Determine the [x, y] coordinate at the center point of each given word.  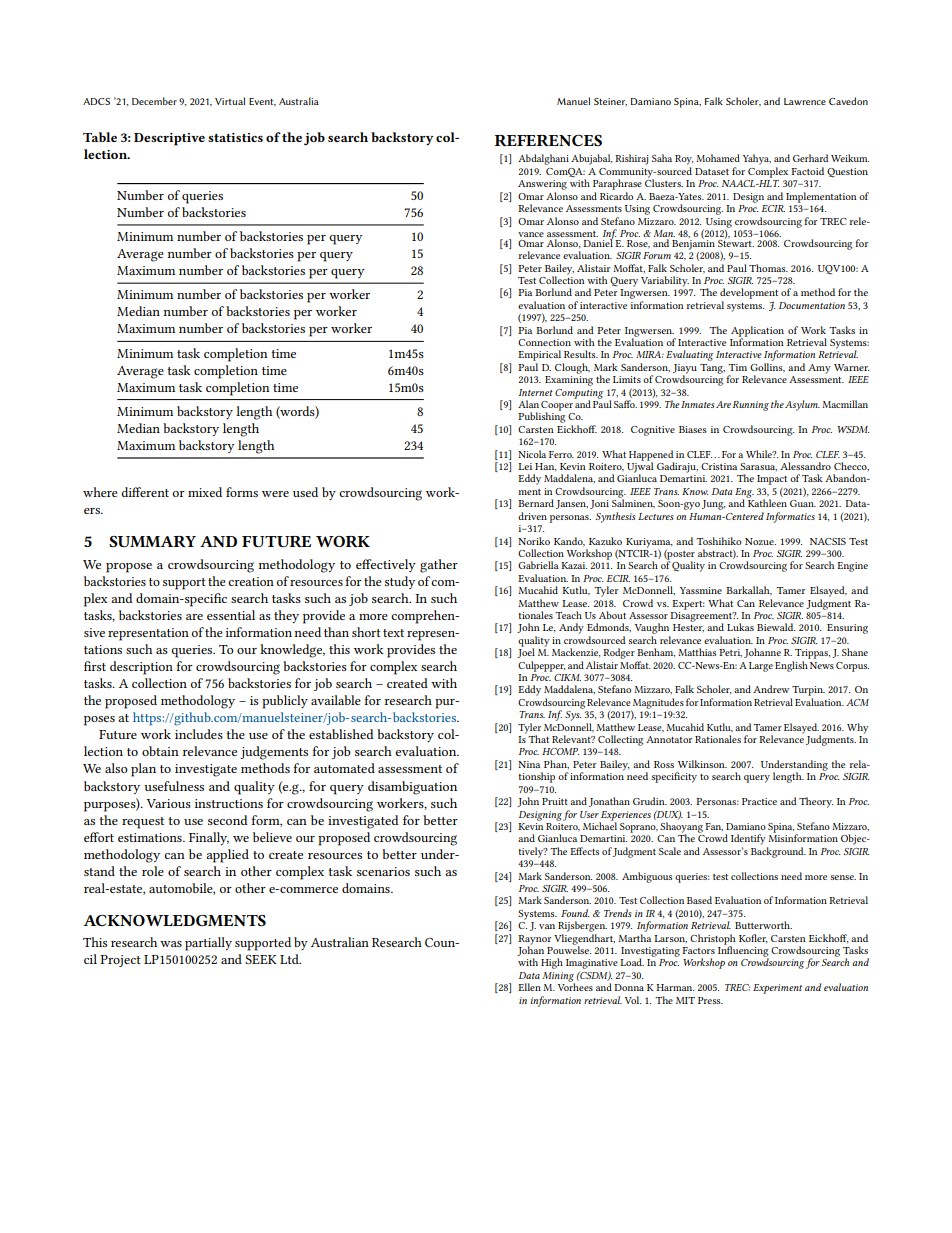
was [171, 944]
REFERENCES [548, 140]
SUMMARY [152, 541]
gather [439, 566]
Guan [803, 503]
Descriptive [169, 139]
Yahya [757, 159]
